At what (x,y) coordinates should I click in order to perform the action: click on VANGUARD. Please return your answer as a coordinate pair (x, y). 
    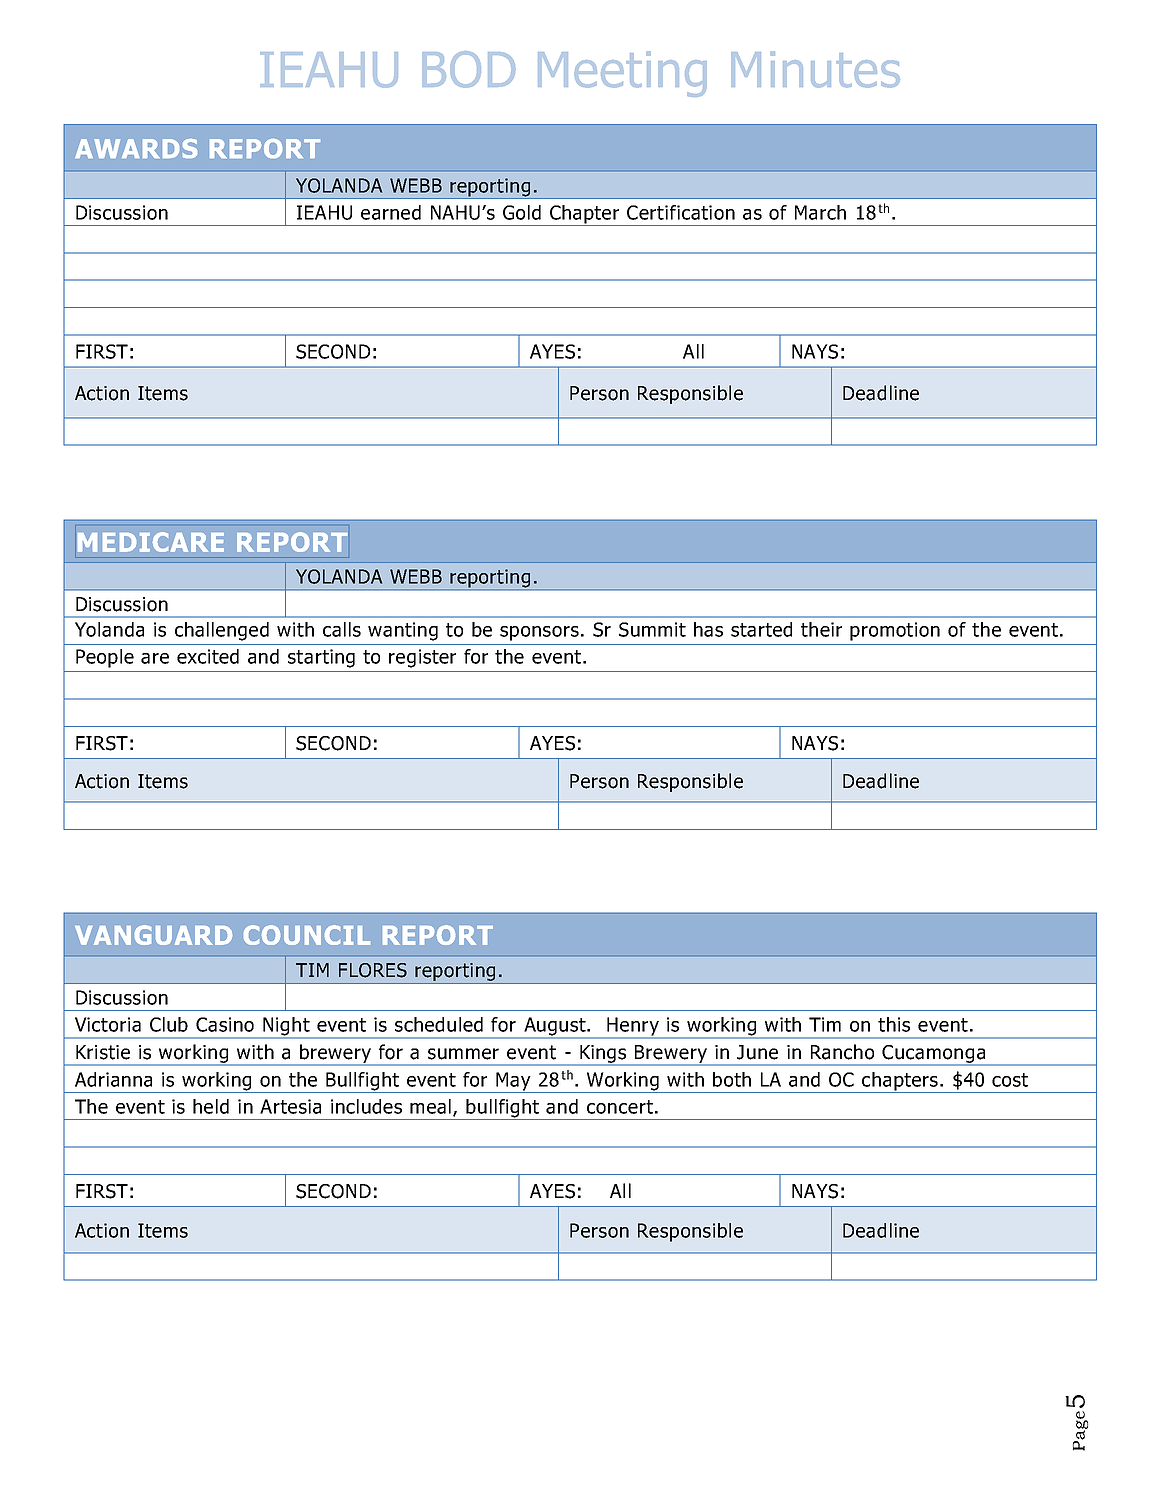
    Looking at the image, I should click on (153, 935).
